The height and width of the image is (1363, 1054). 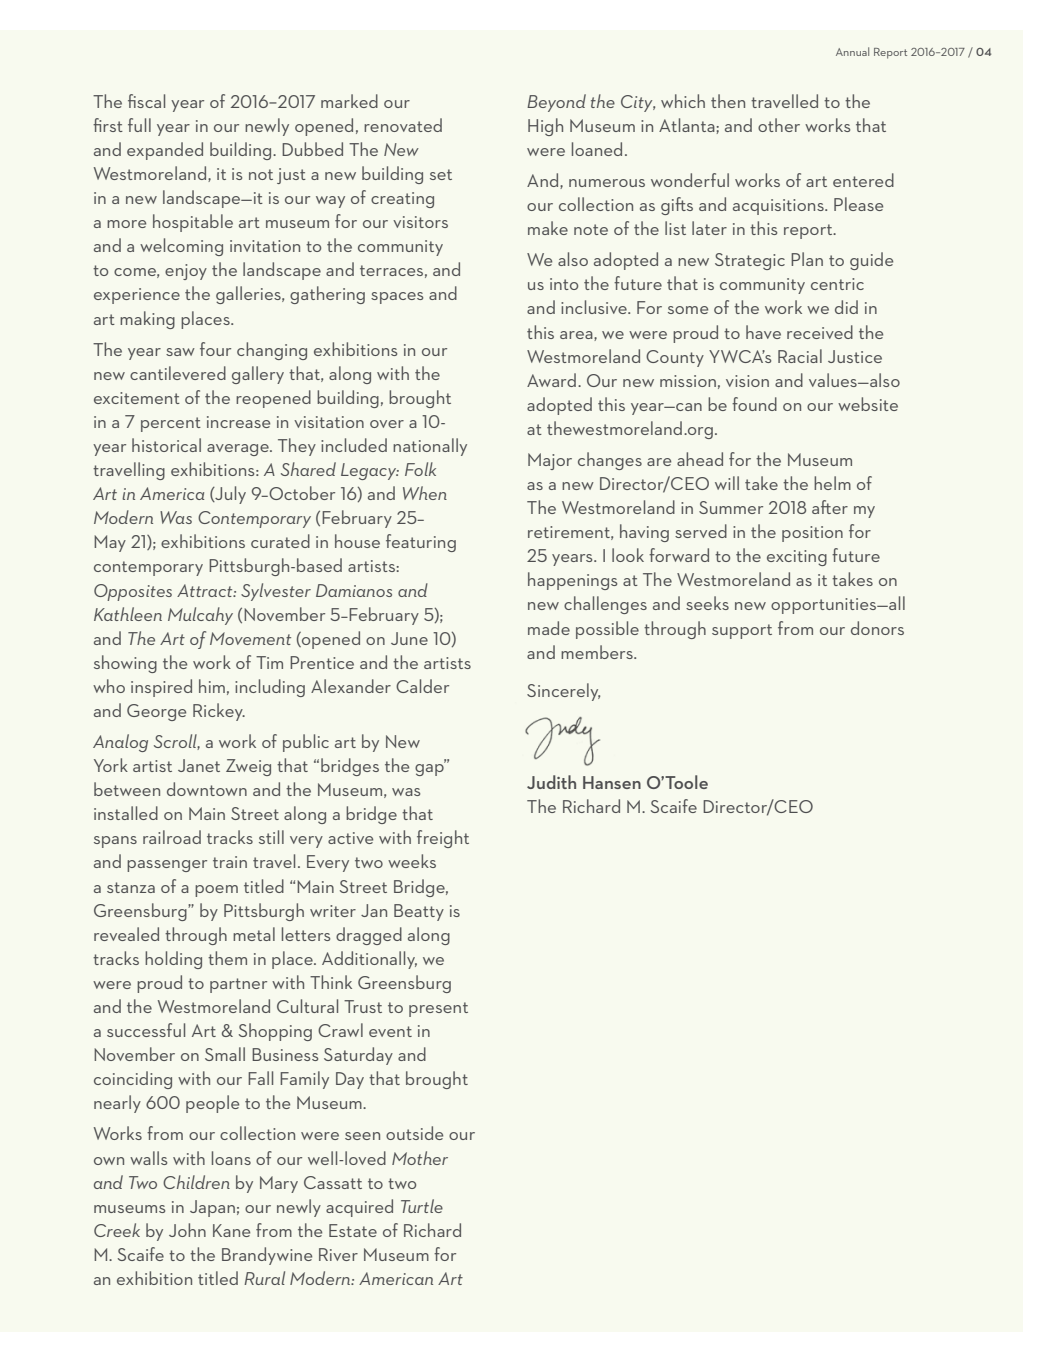 What do you see at coordinates (551, 380) in the image?
I see `Award` at bounding box center [551, 380].
